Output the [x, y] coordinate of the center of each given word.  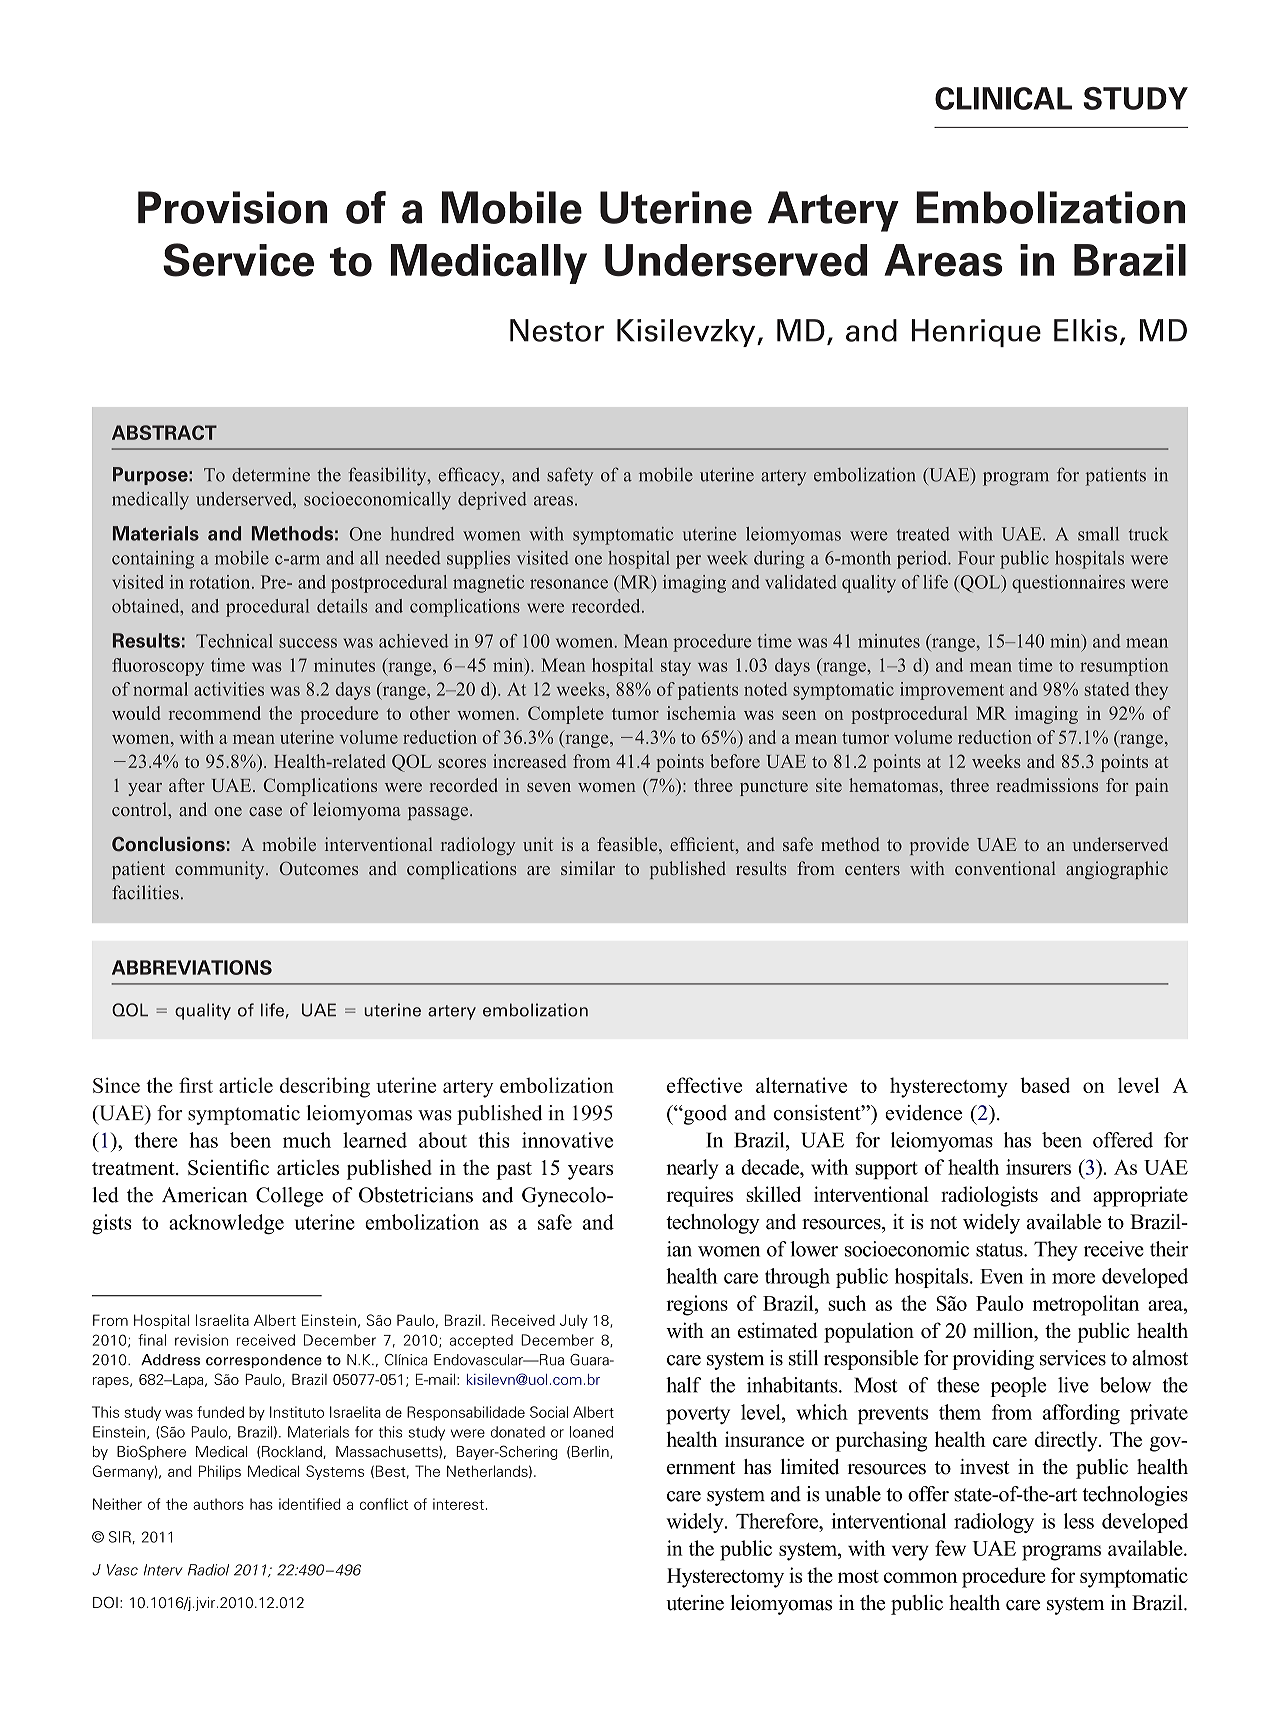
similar [588, 868]
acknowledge [226, 1224]
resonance [569, 584]
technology [713, 1224]
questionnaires [1068, 584]
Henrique [976, 333]
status [1000, 1250]
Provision [232, 207]
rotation [221, 582]
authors [218, 1504]
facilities [145, 892]
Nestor [557, 330]
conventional [1005, 868]
